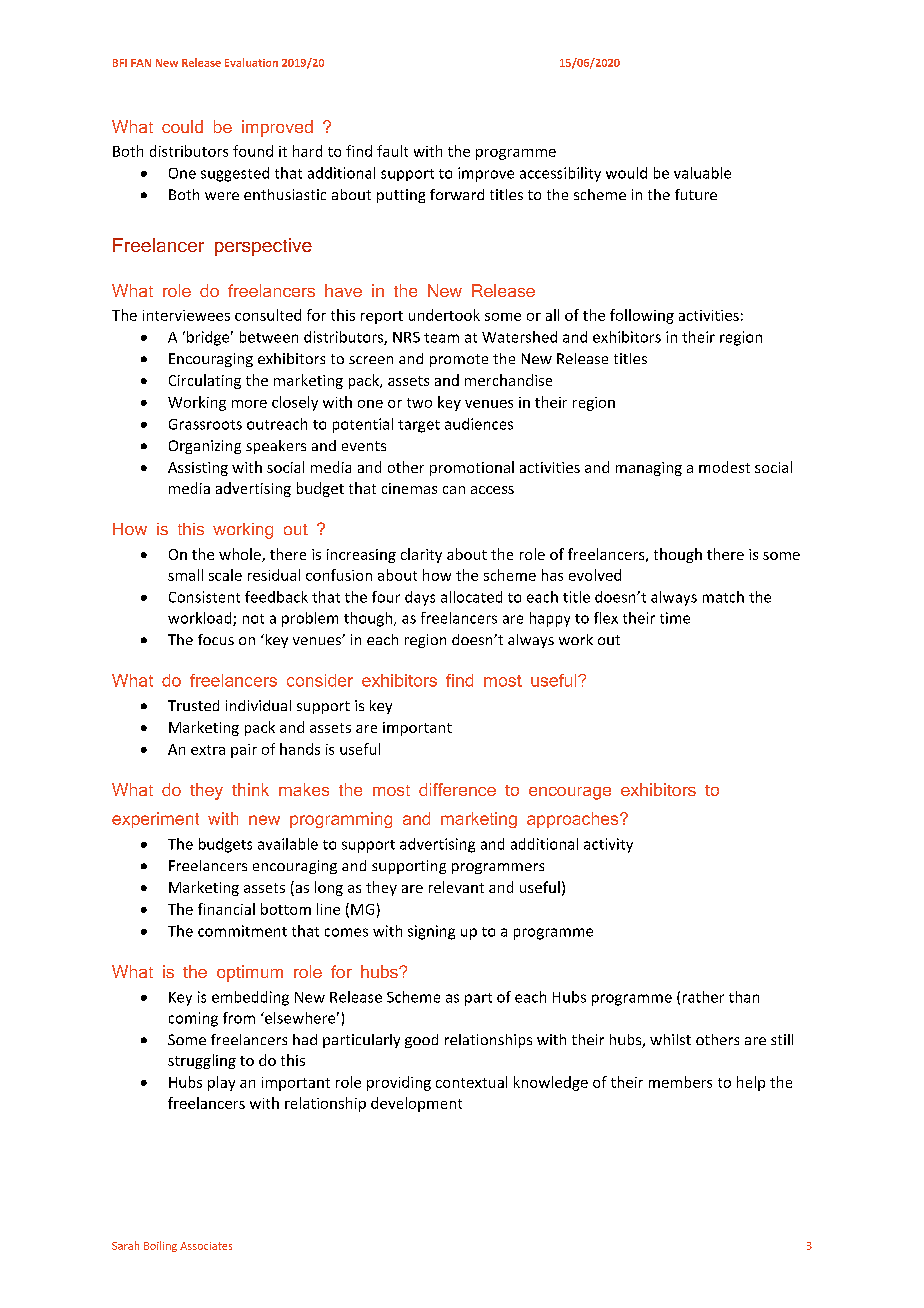 The width and height of the document is (924, 1308). What do you see at coordinates (216, 639) in the document?
I see `focus` at bounding box center [216, 639].
